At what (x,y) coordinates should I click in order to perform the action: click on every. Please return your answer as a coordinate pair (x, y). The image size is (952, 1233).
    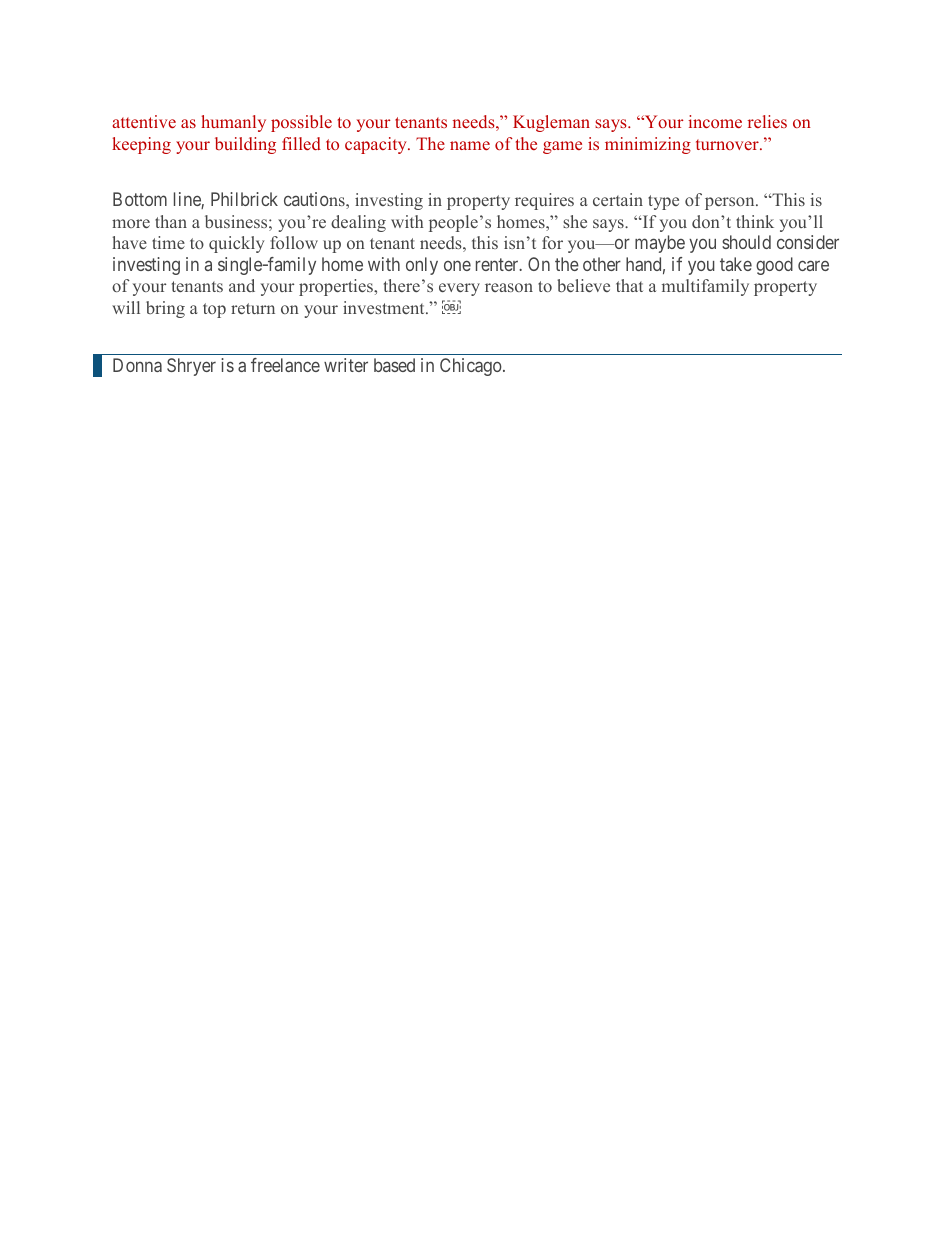
    Looking at the image, I should click on (459, 289).
